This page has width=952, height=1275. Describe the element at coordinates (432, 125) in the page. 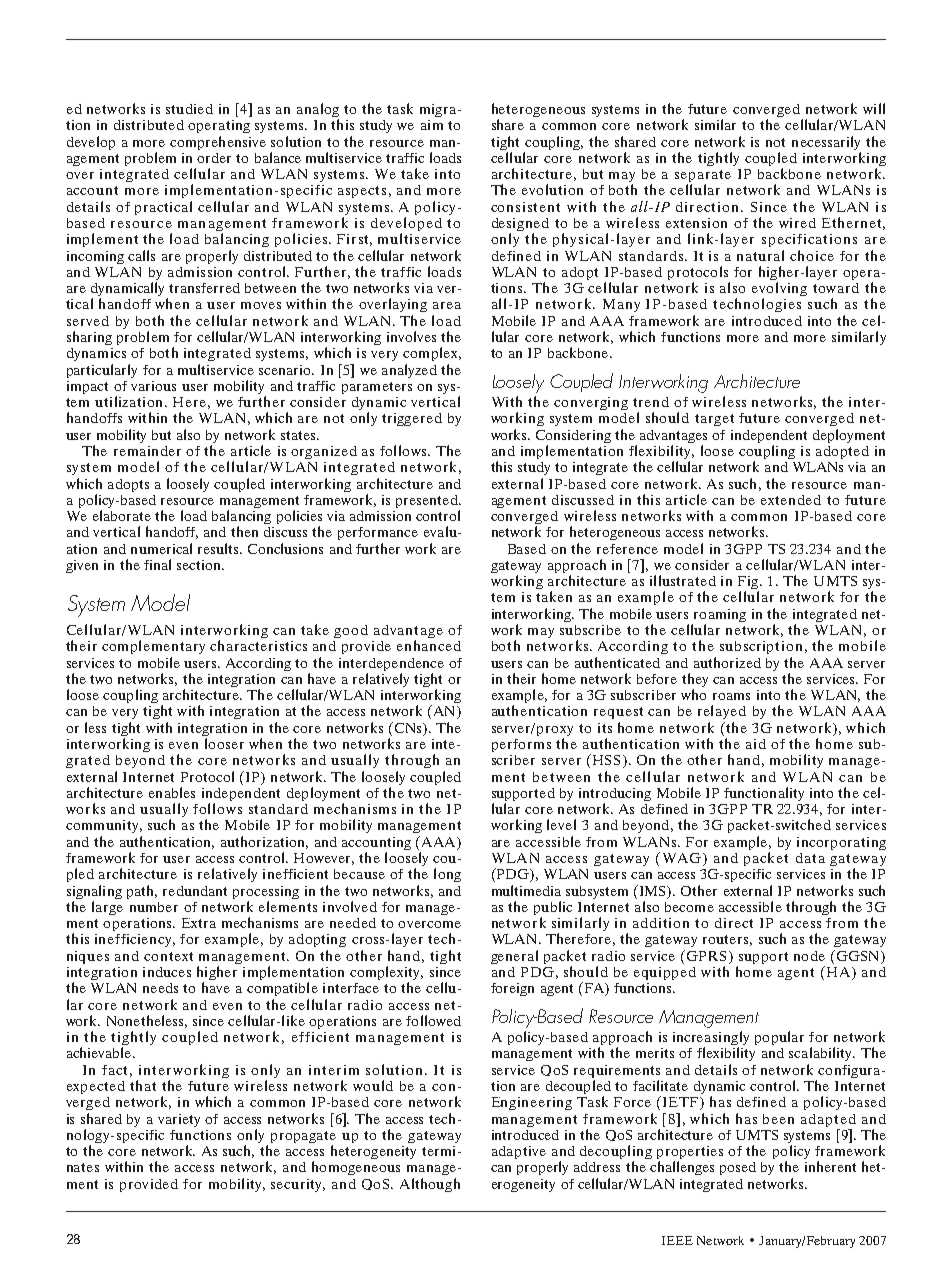

I see `aim` at that location.
